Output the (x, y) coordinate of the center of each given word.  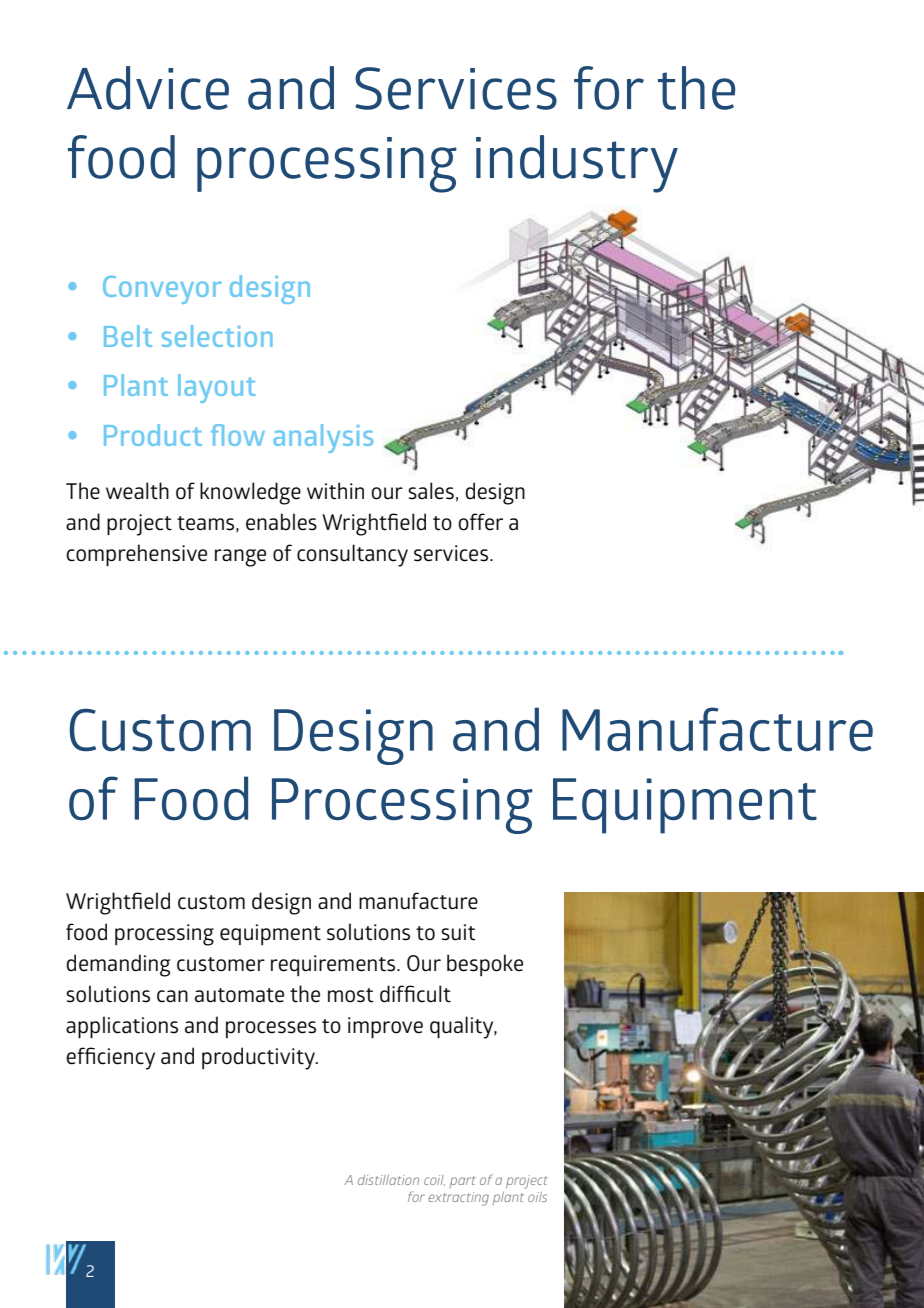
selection (217, 336)
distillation (388, 1180)
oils (537, 1197)
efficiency (110, 1058)
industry (577, 164)
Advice (148, 88)
